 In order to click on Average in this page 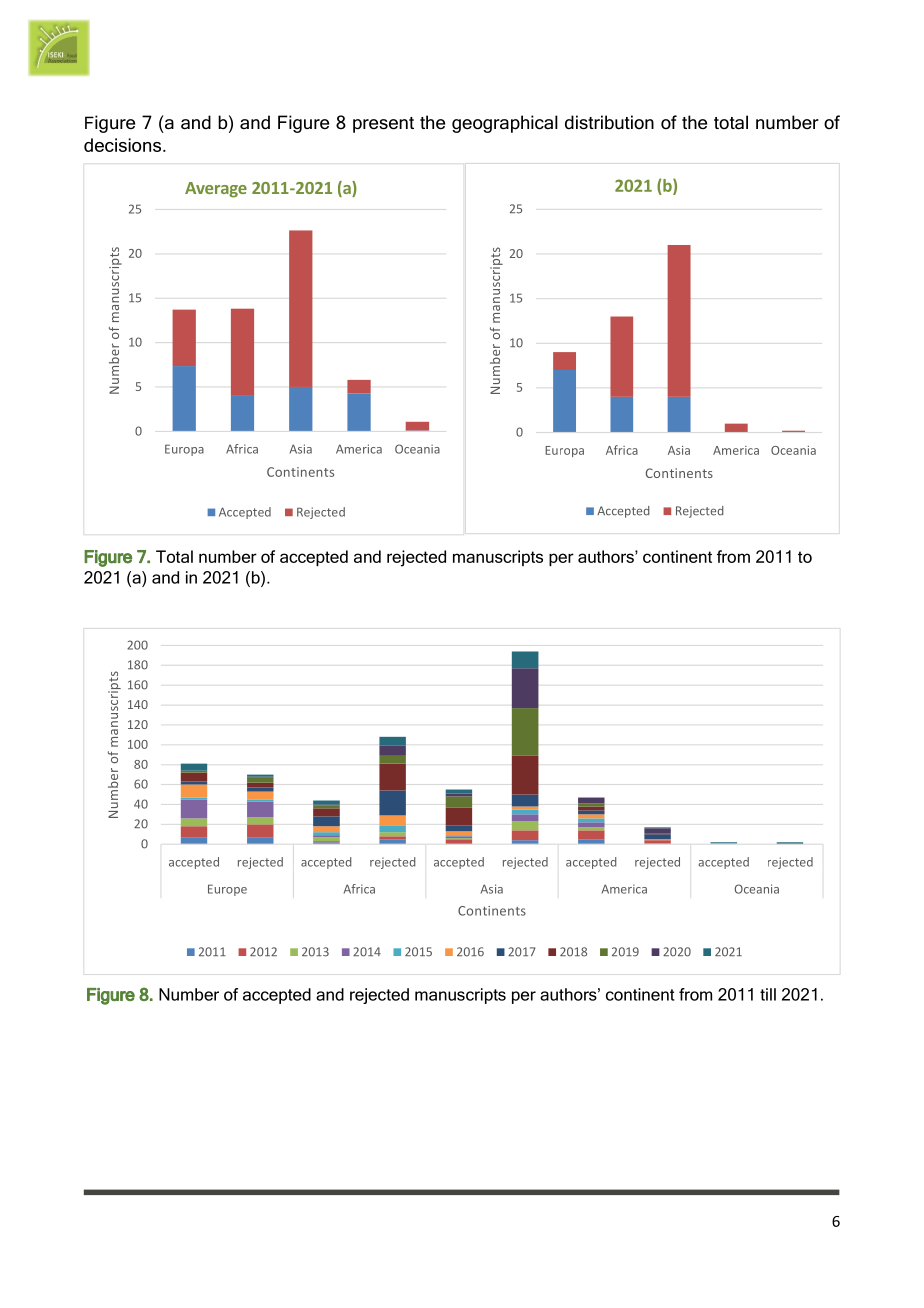, I will do `click(216, 190)`.
